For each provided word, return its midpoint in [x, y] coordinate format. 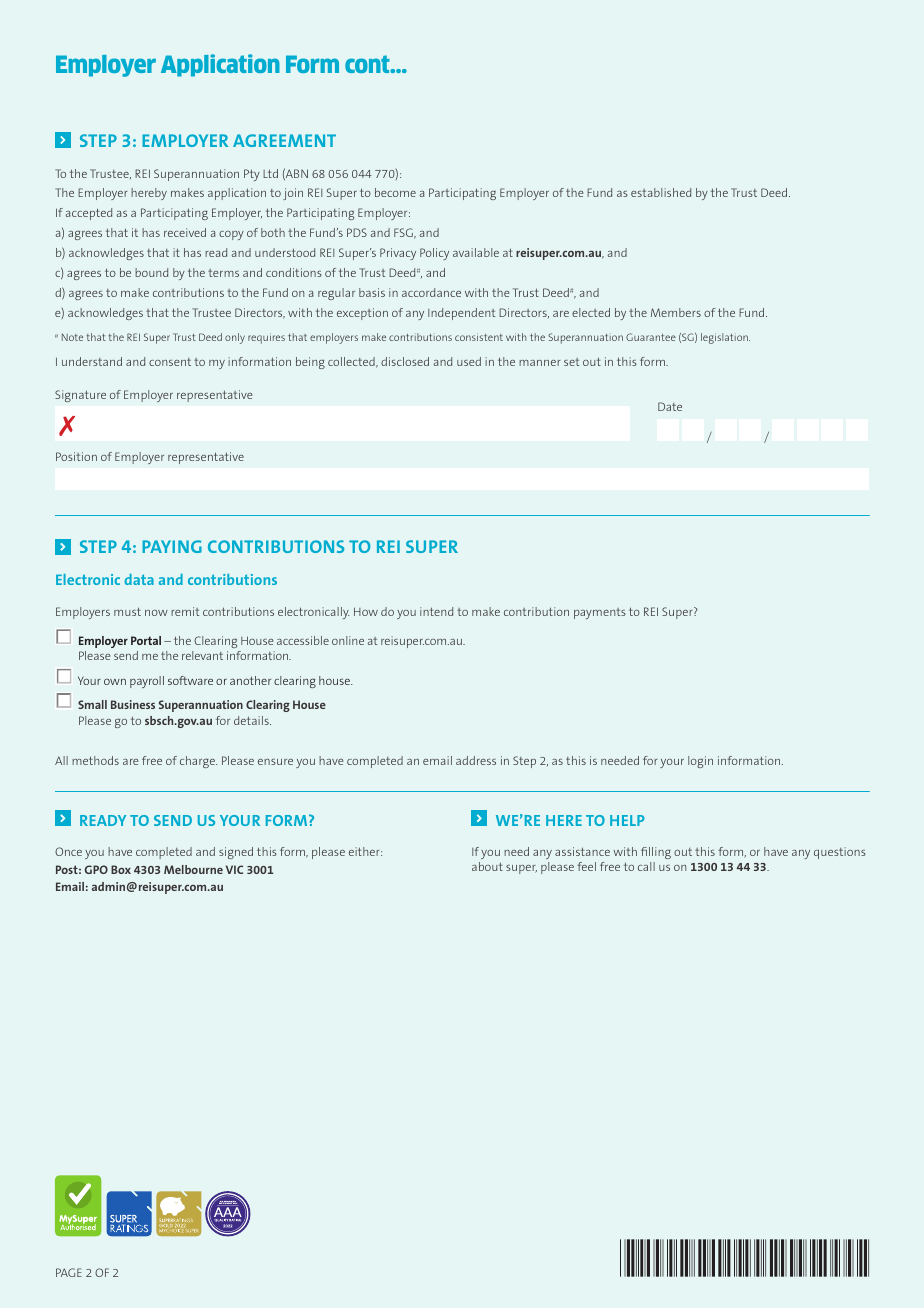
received [185, 232]
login [700, 762]
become [395, 192]
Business [133, 704]
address [476, 760]
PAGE [69, 1272]
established [661, 192]
